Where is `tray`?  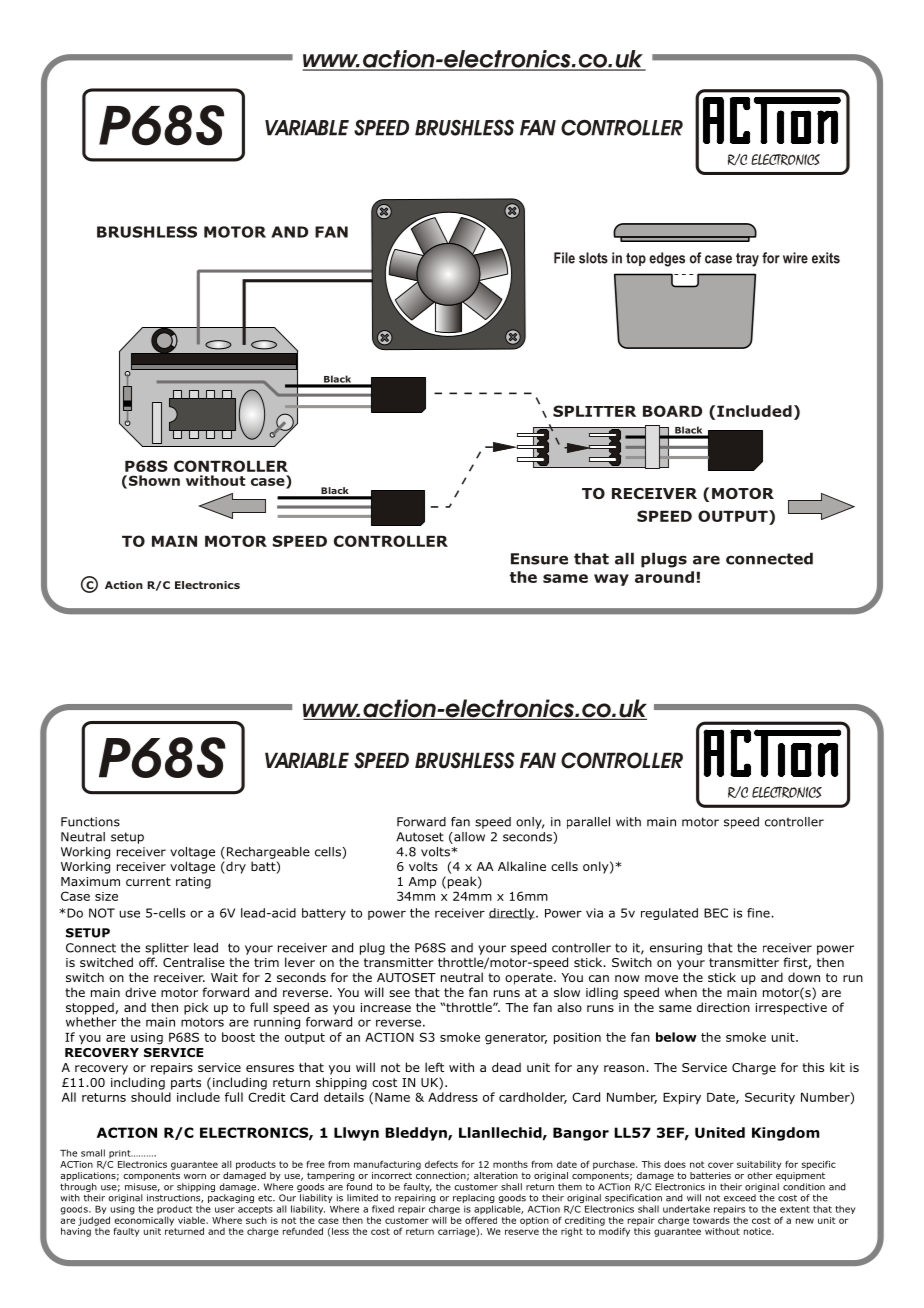 tray is located at coordinates (747, 260).
